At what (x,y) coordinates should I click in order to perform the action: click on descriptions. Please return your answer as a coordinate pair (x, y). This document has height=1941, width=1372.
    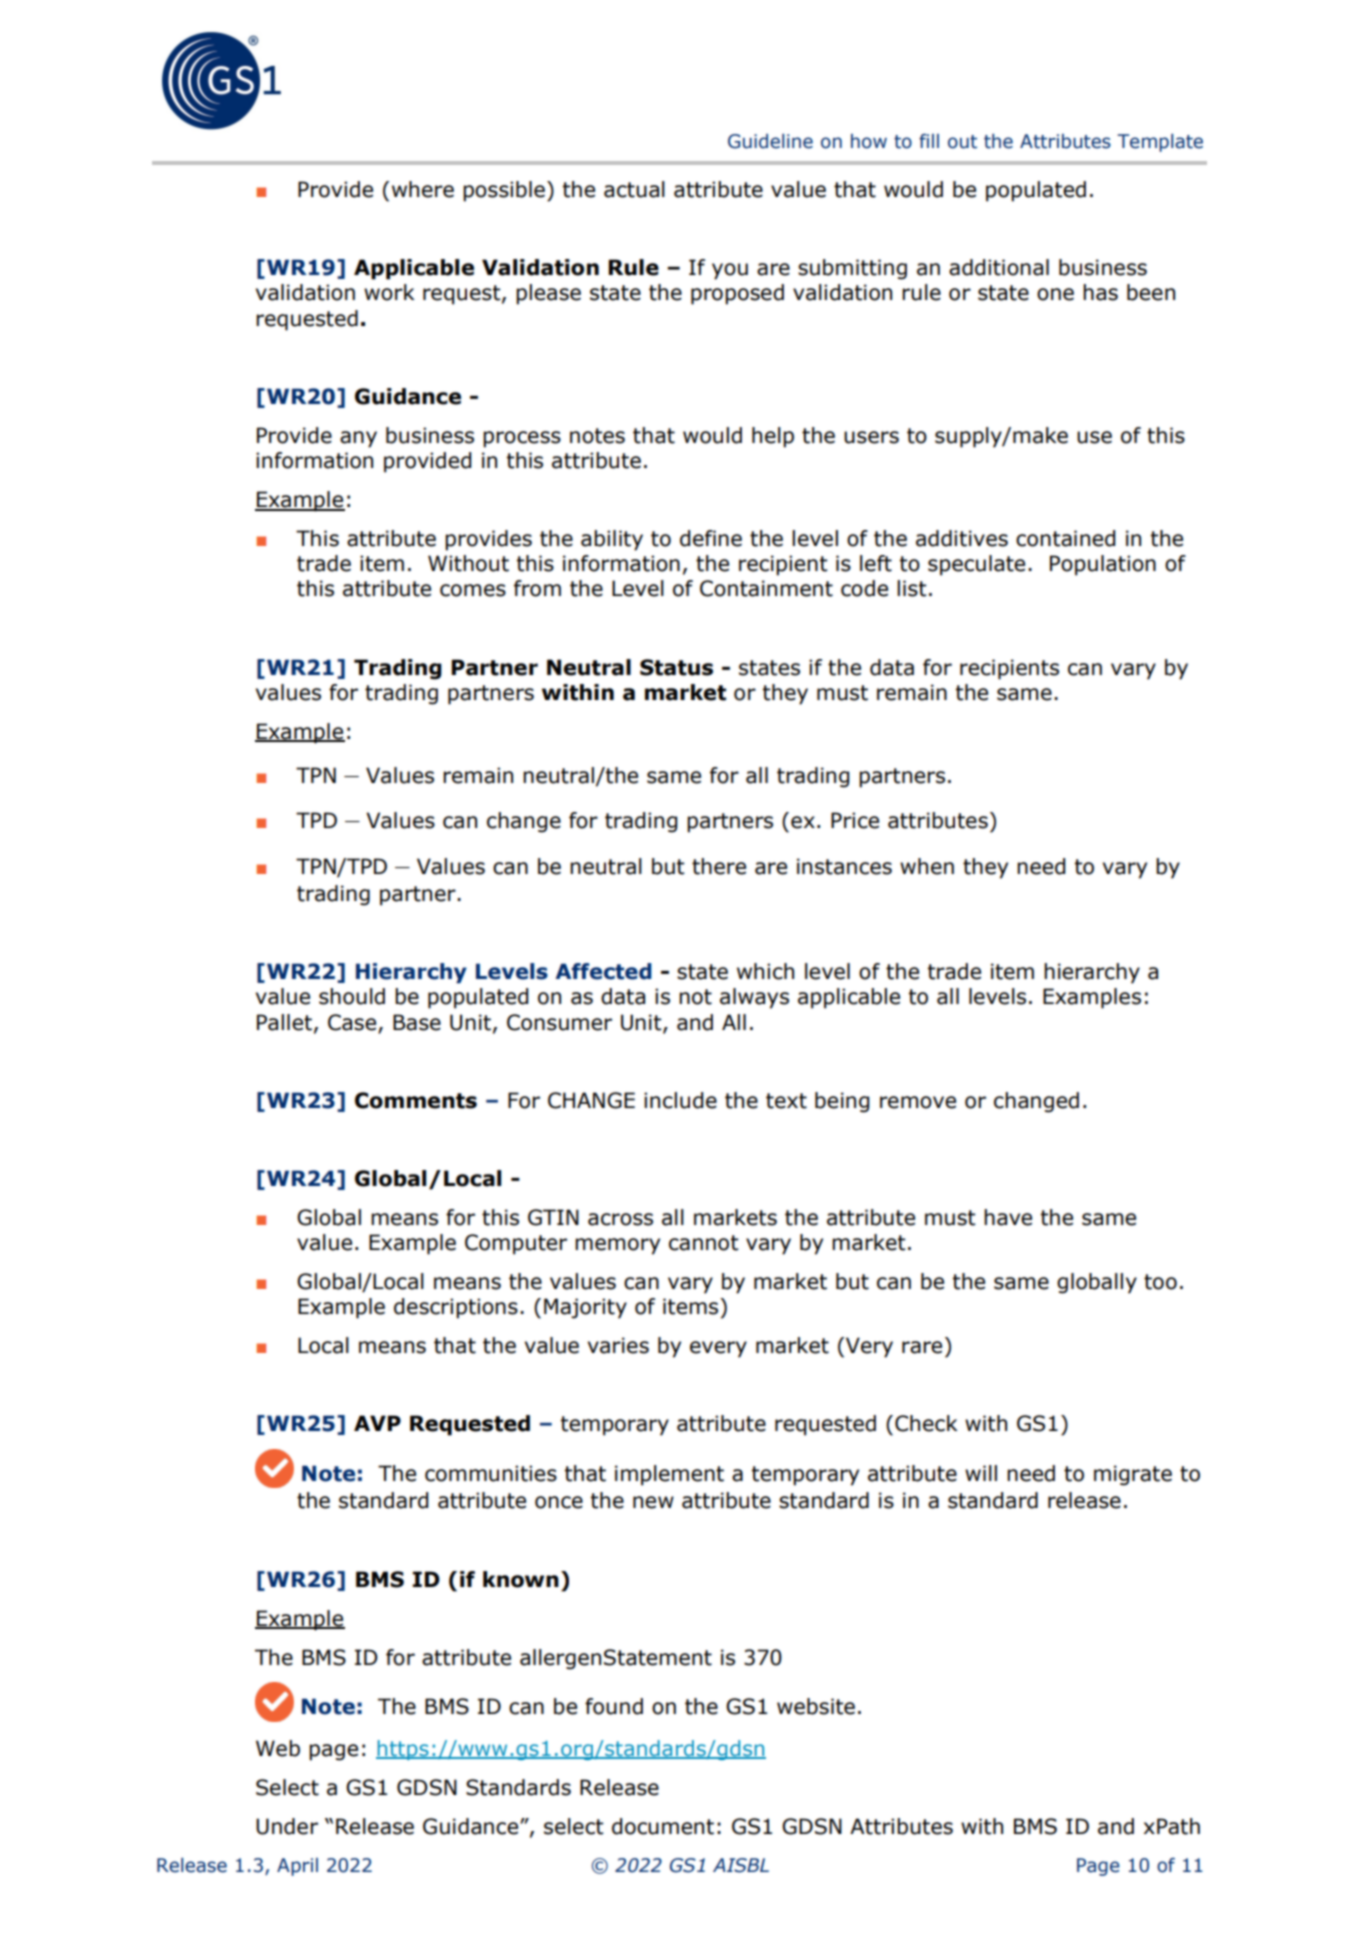
    Looking at the image, I should click on (456, 1308).
